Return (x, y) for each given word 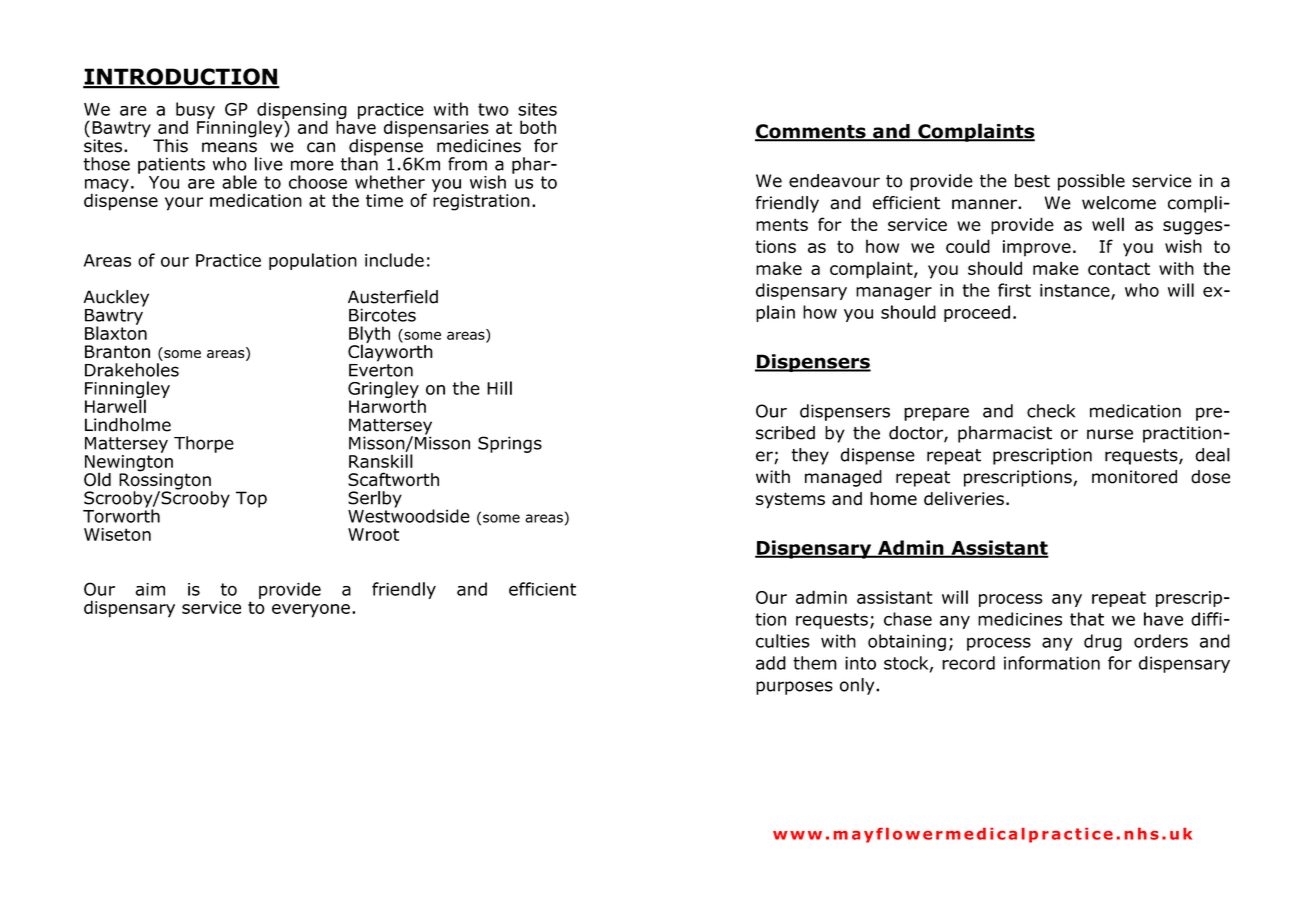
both (538, 127)
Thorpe (204, 444)
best (1032, 181)
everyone (311, 611)
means (229, 147)
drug (1103, 642)
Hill (499, 388)
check (1051, 411)
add (771, 663)
